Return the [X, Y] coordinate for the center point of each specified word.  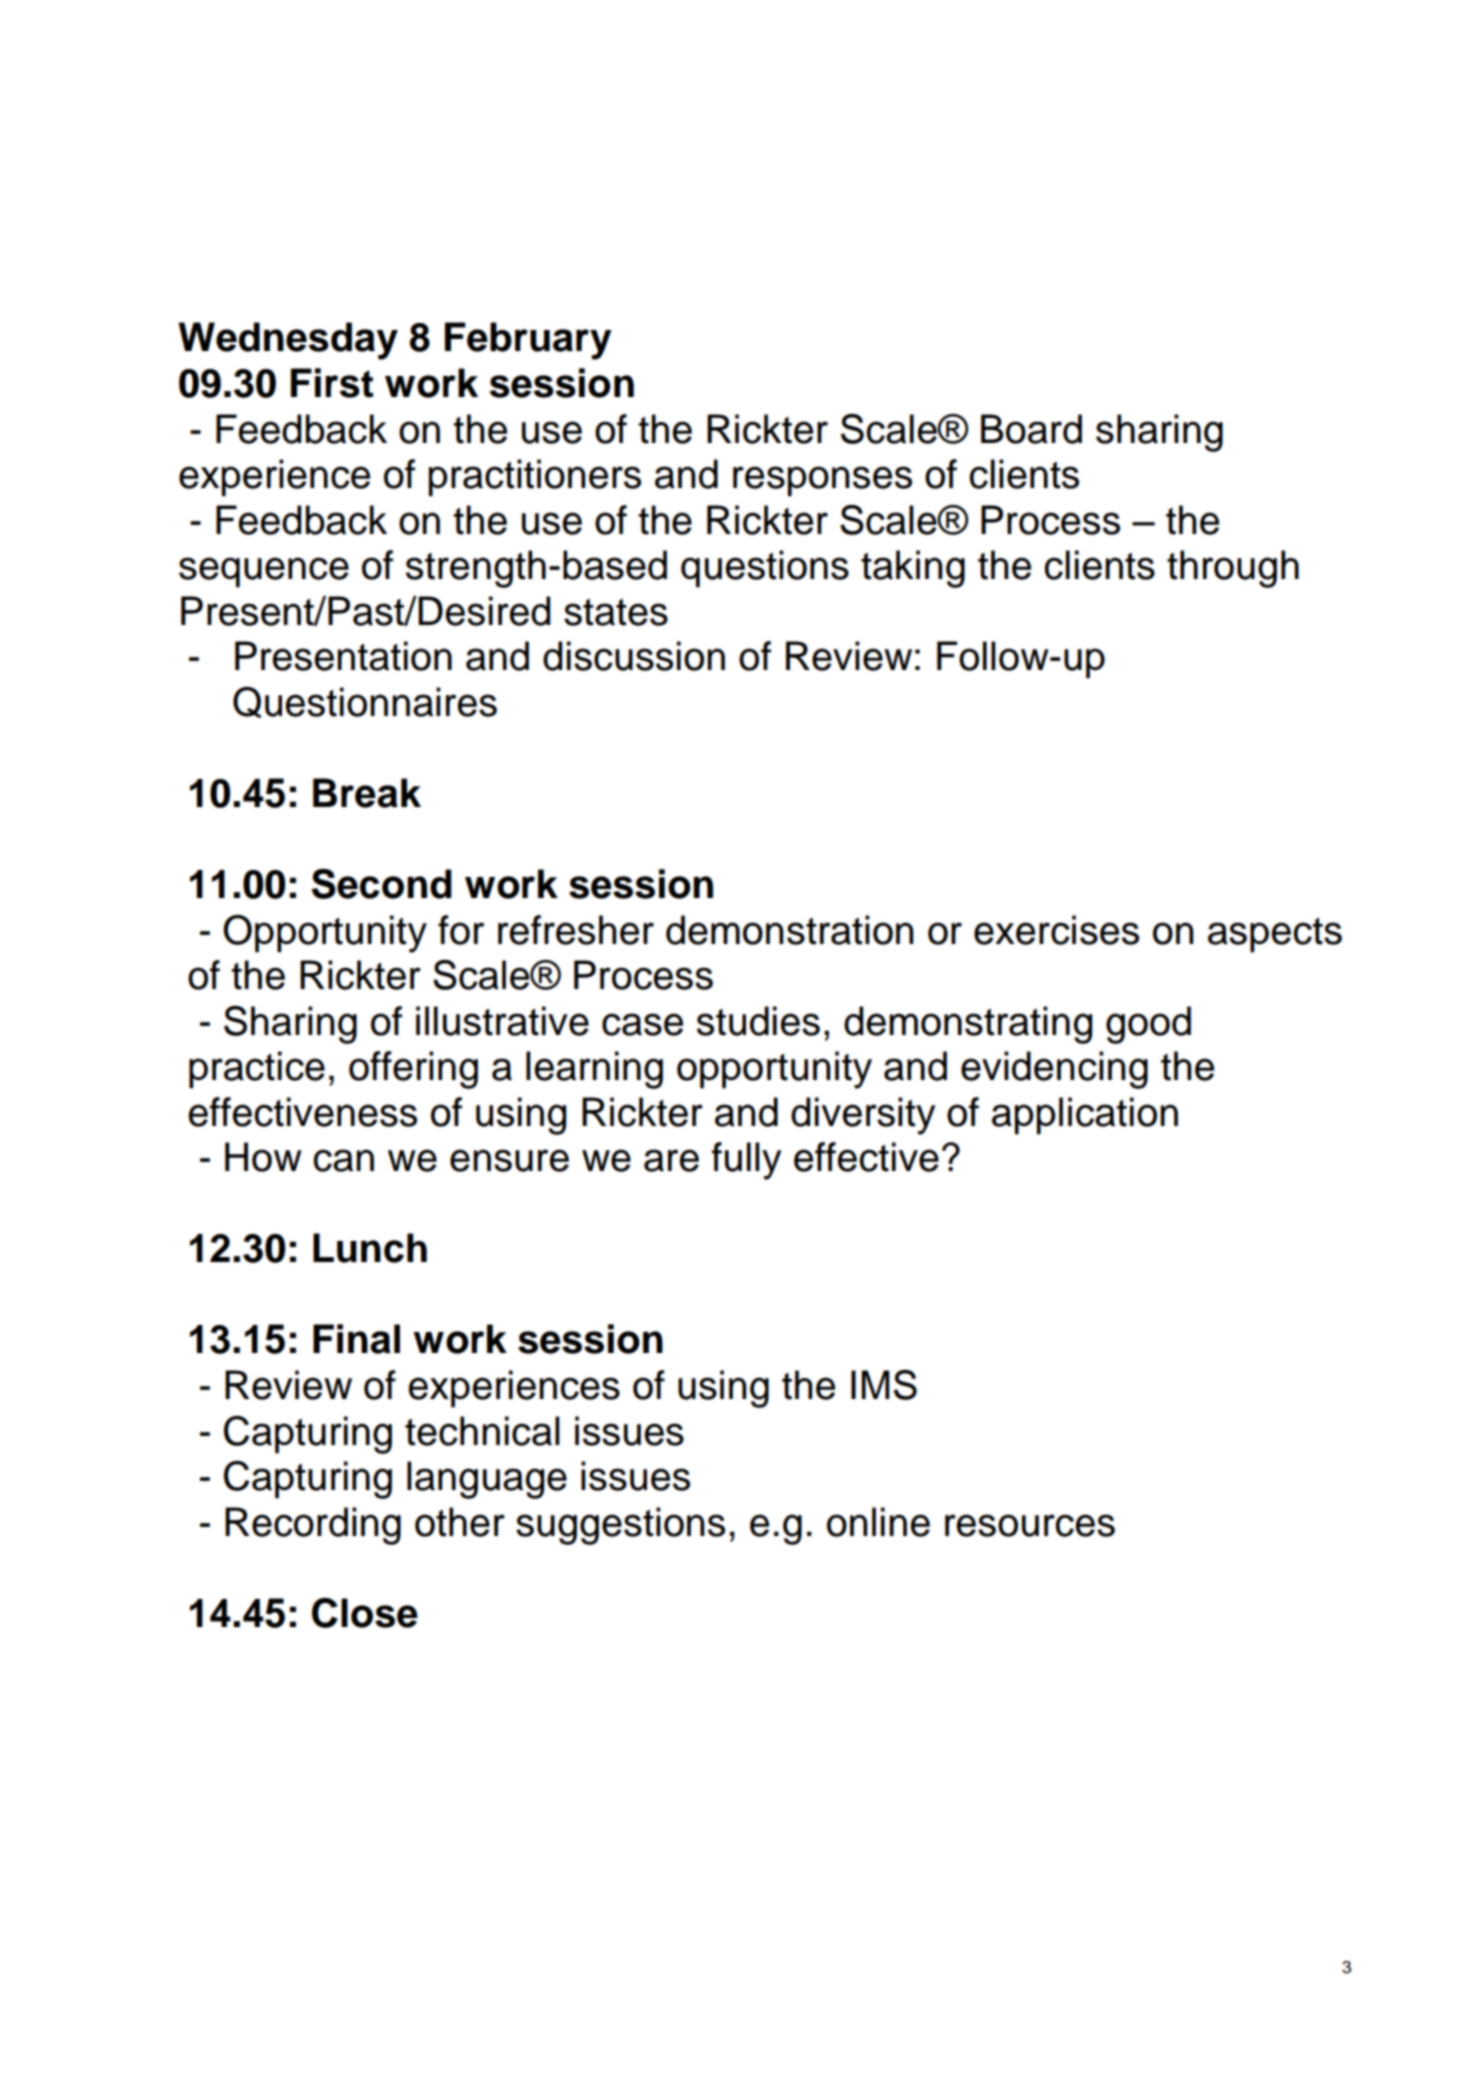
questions [765, 569]
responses [822, 481]
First [332, 383]
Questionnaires [365, 702]
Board [1031, 429]
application [1085, 1116]
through [1233, 569]
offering [413, 1070]
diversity [863, 1116]
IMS [884, 1385]
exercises [1056, 930]
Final [356, 1339]
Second [382, 884]
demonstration [789, 930]
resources [1030, 1525]
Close [365, 1613]
